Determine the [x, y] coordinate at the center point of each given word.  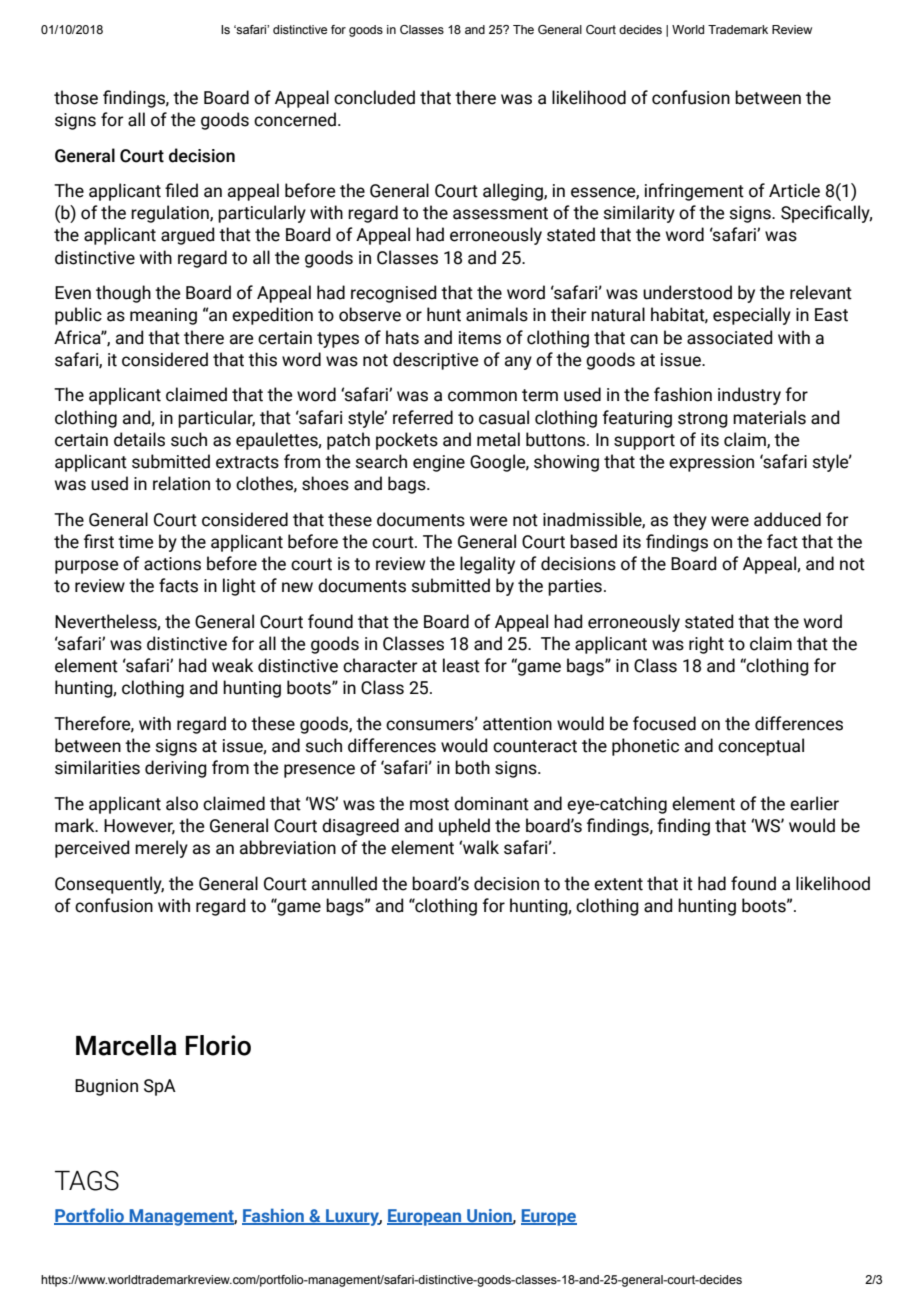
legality [487, 565]
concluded [374, 97]
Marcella [126, 1045]
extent [618, 884]
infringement [694, 192]
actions [172, 564]
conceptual [761, 747]
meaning [163, 316]
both [472, 767]
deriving [176, 769]
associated [730, 337]
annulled [344, 883]
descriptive [435, 361]
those [76, 97]
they [690, 521]
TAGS [87, 1181]
